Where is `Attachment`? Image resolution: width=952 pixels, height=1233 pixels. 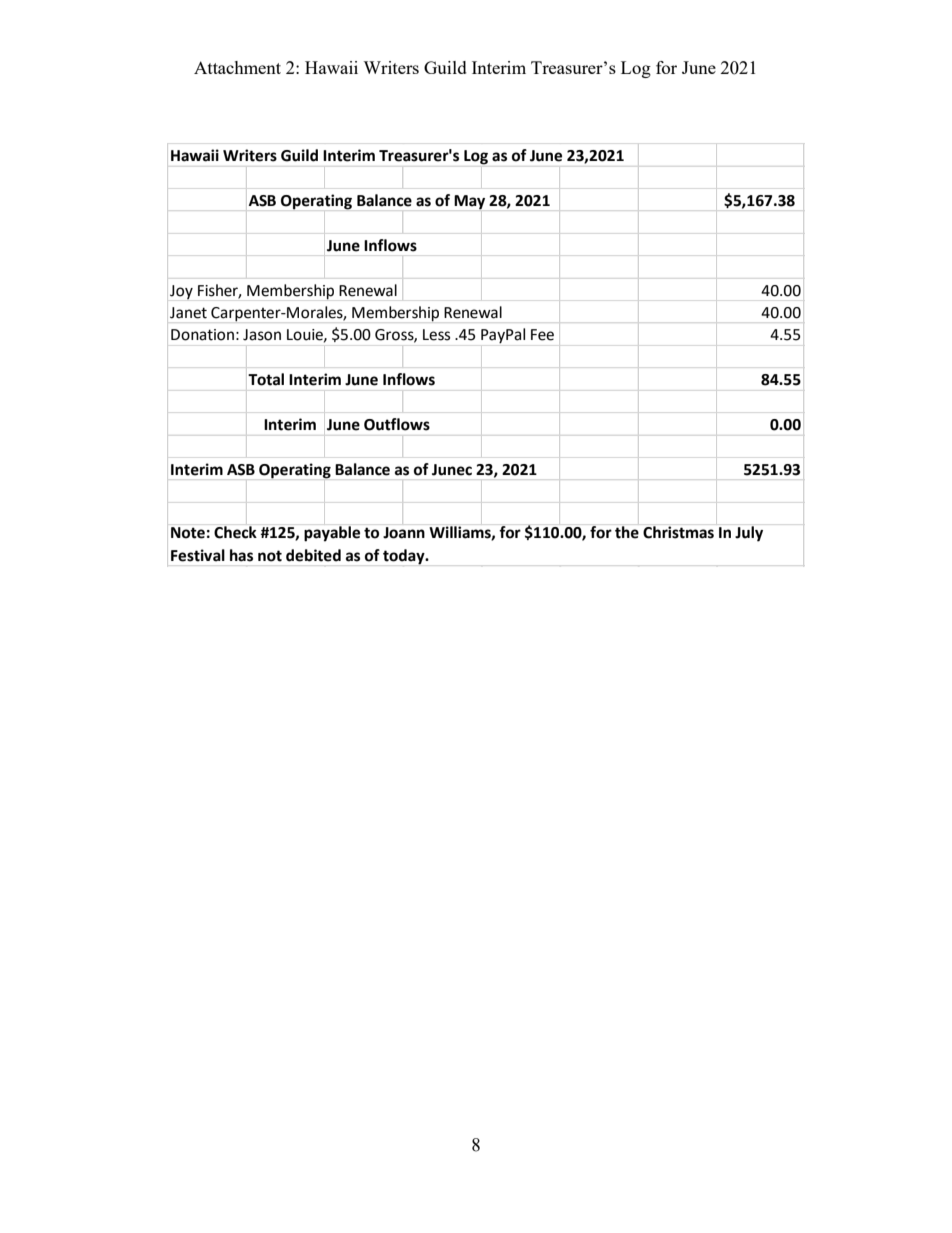
Attachment is located at coordinates (237, 67).
